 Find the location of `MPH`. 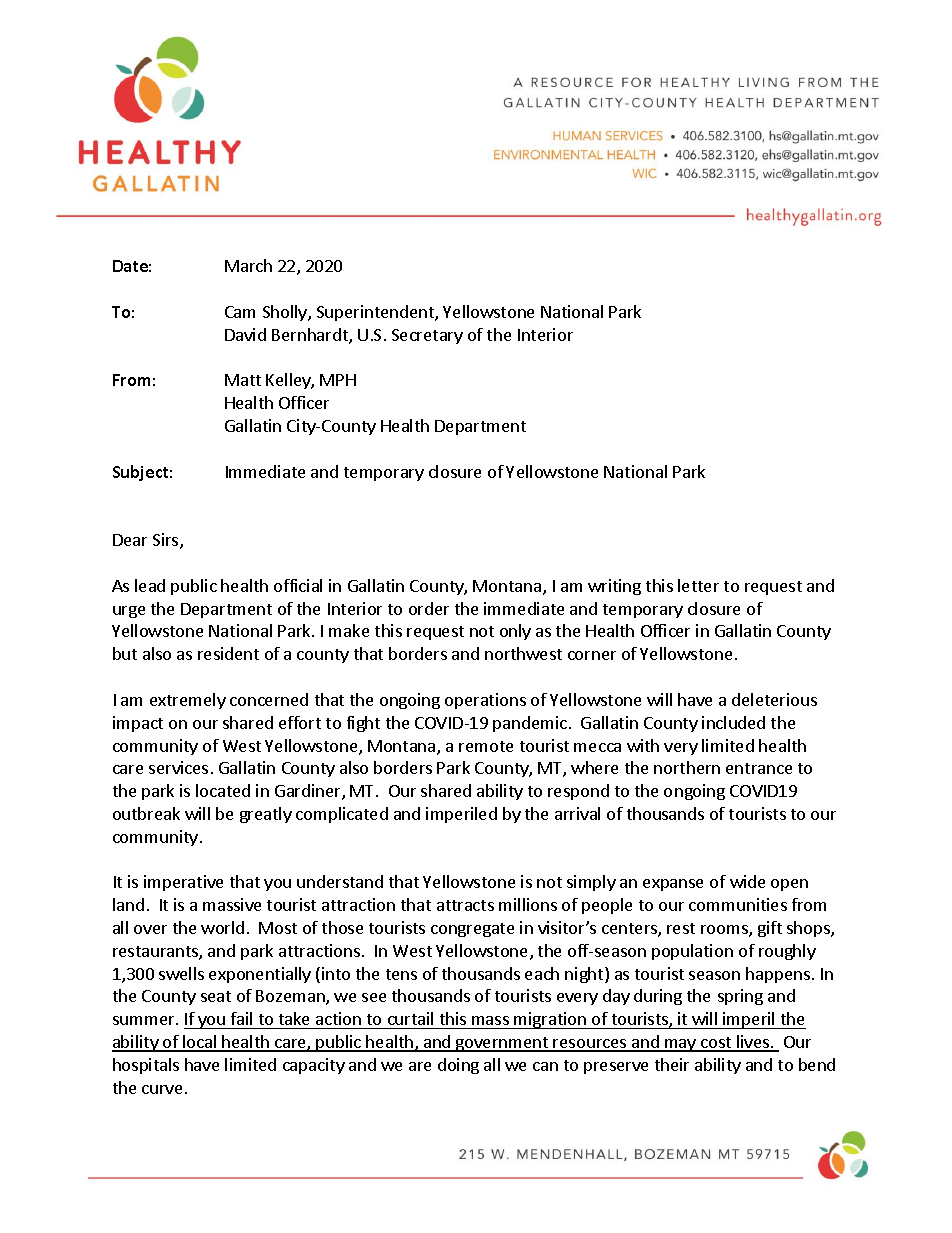

MPH is located at coordinates (338, 380).
